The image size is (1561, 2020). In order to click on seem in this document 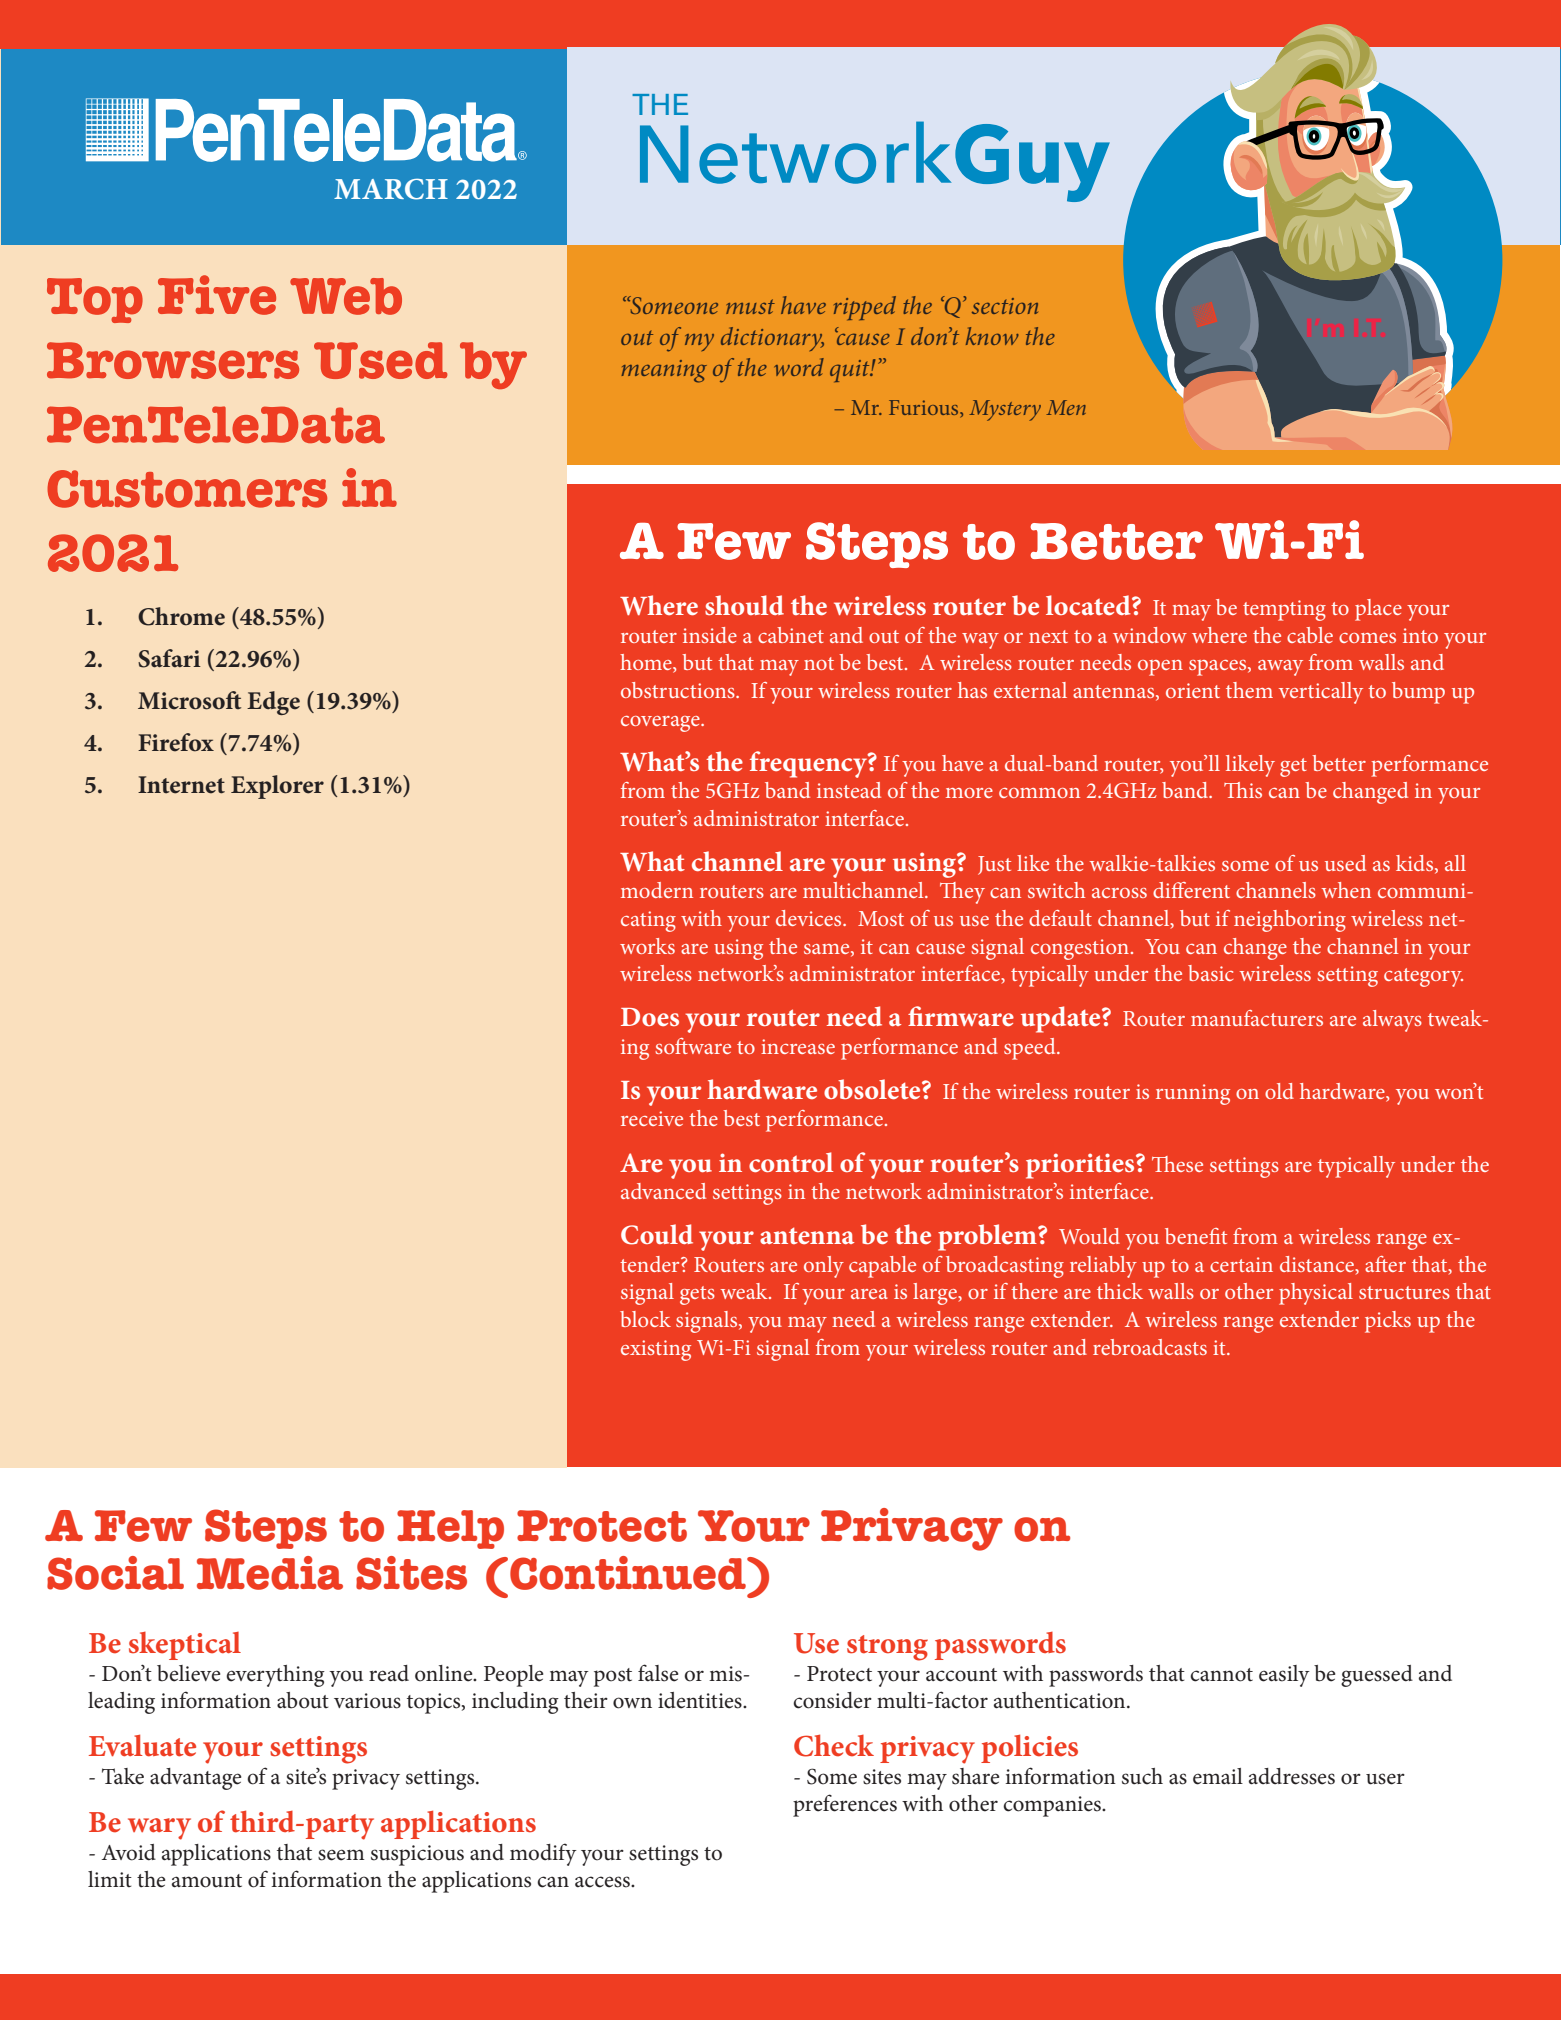, I will do `click(341, 1855)`.
